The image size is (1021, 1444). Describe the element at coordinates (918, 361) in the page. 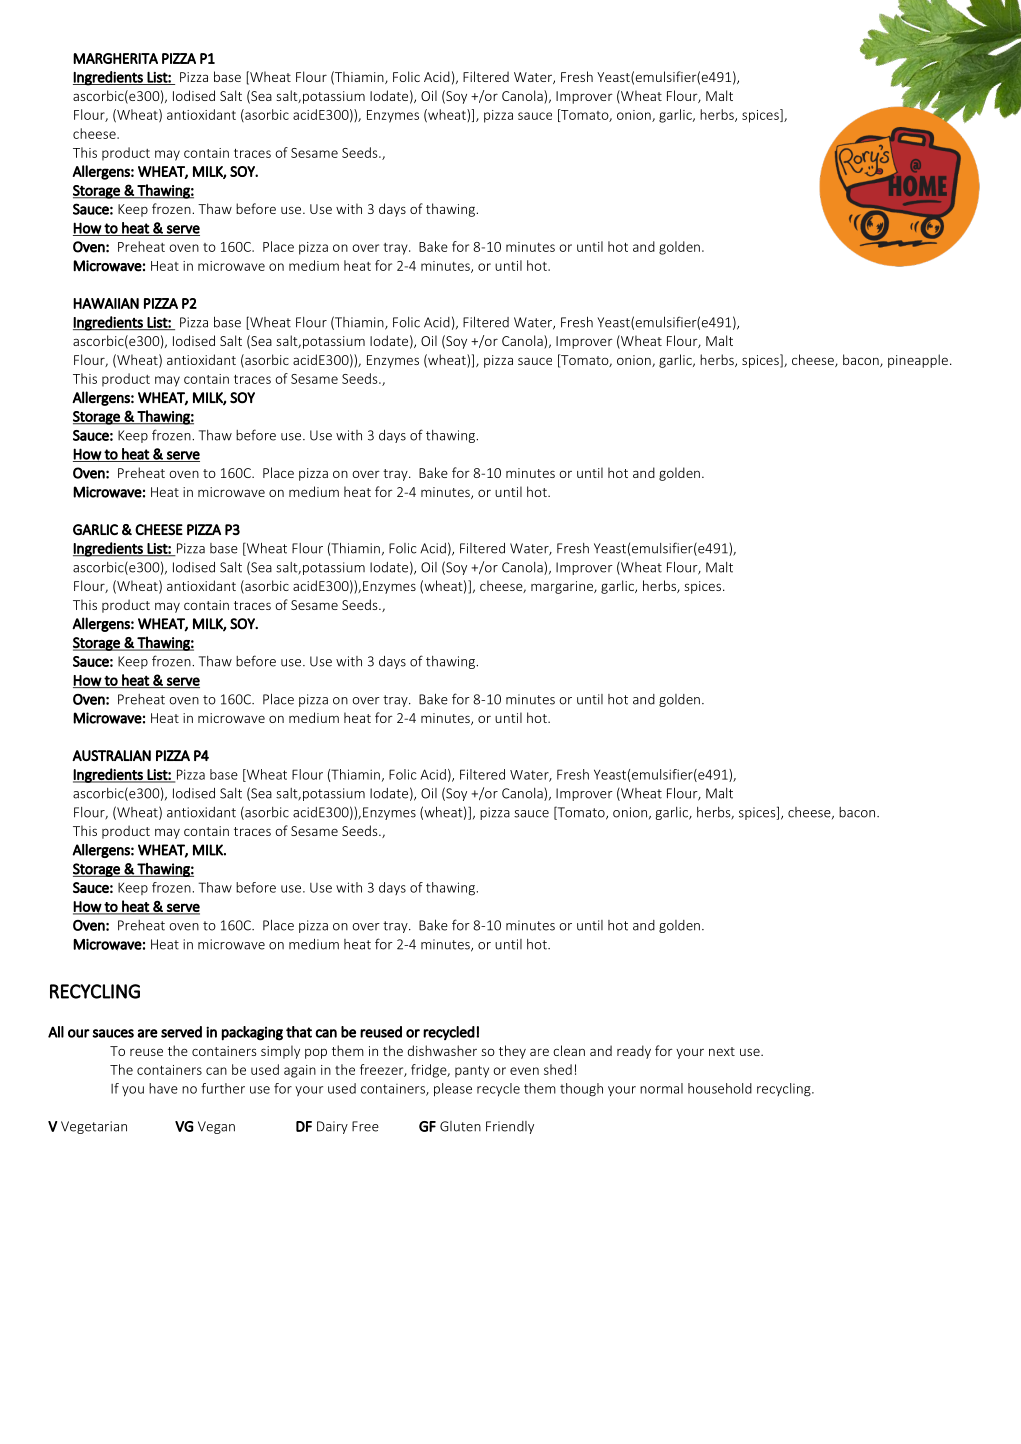

I see `pineapple` at that location.
